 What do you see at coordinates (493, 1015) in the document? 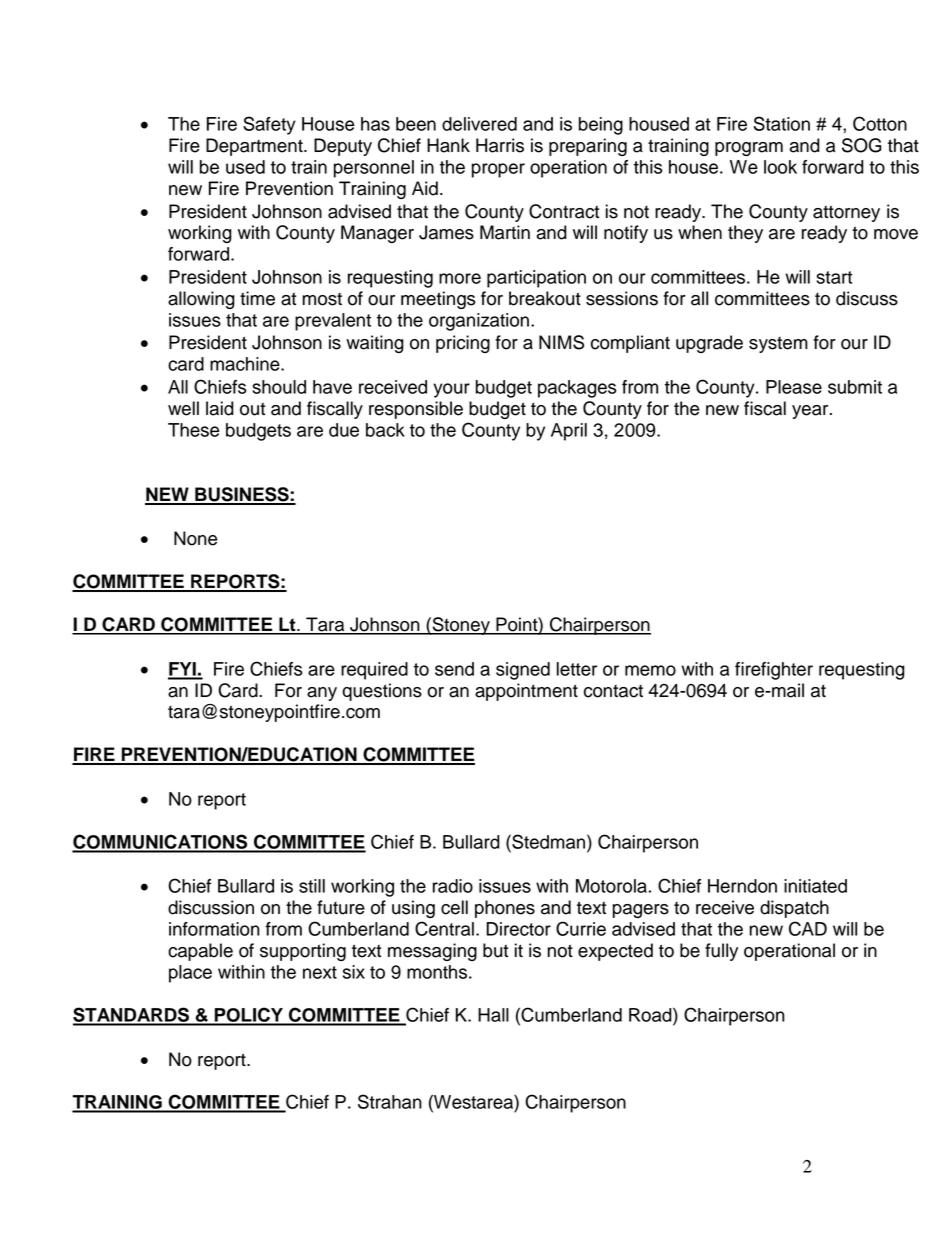
I see `Hall` at bounding box center [493, 1015].
